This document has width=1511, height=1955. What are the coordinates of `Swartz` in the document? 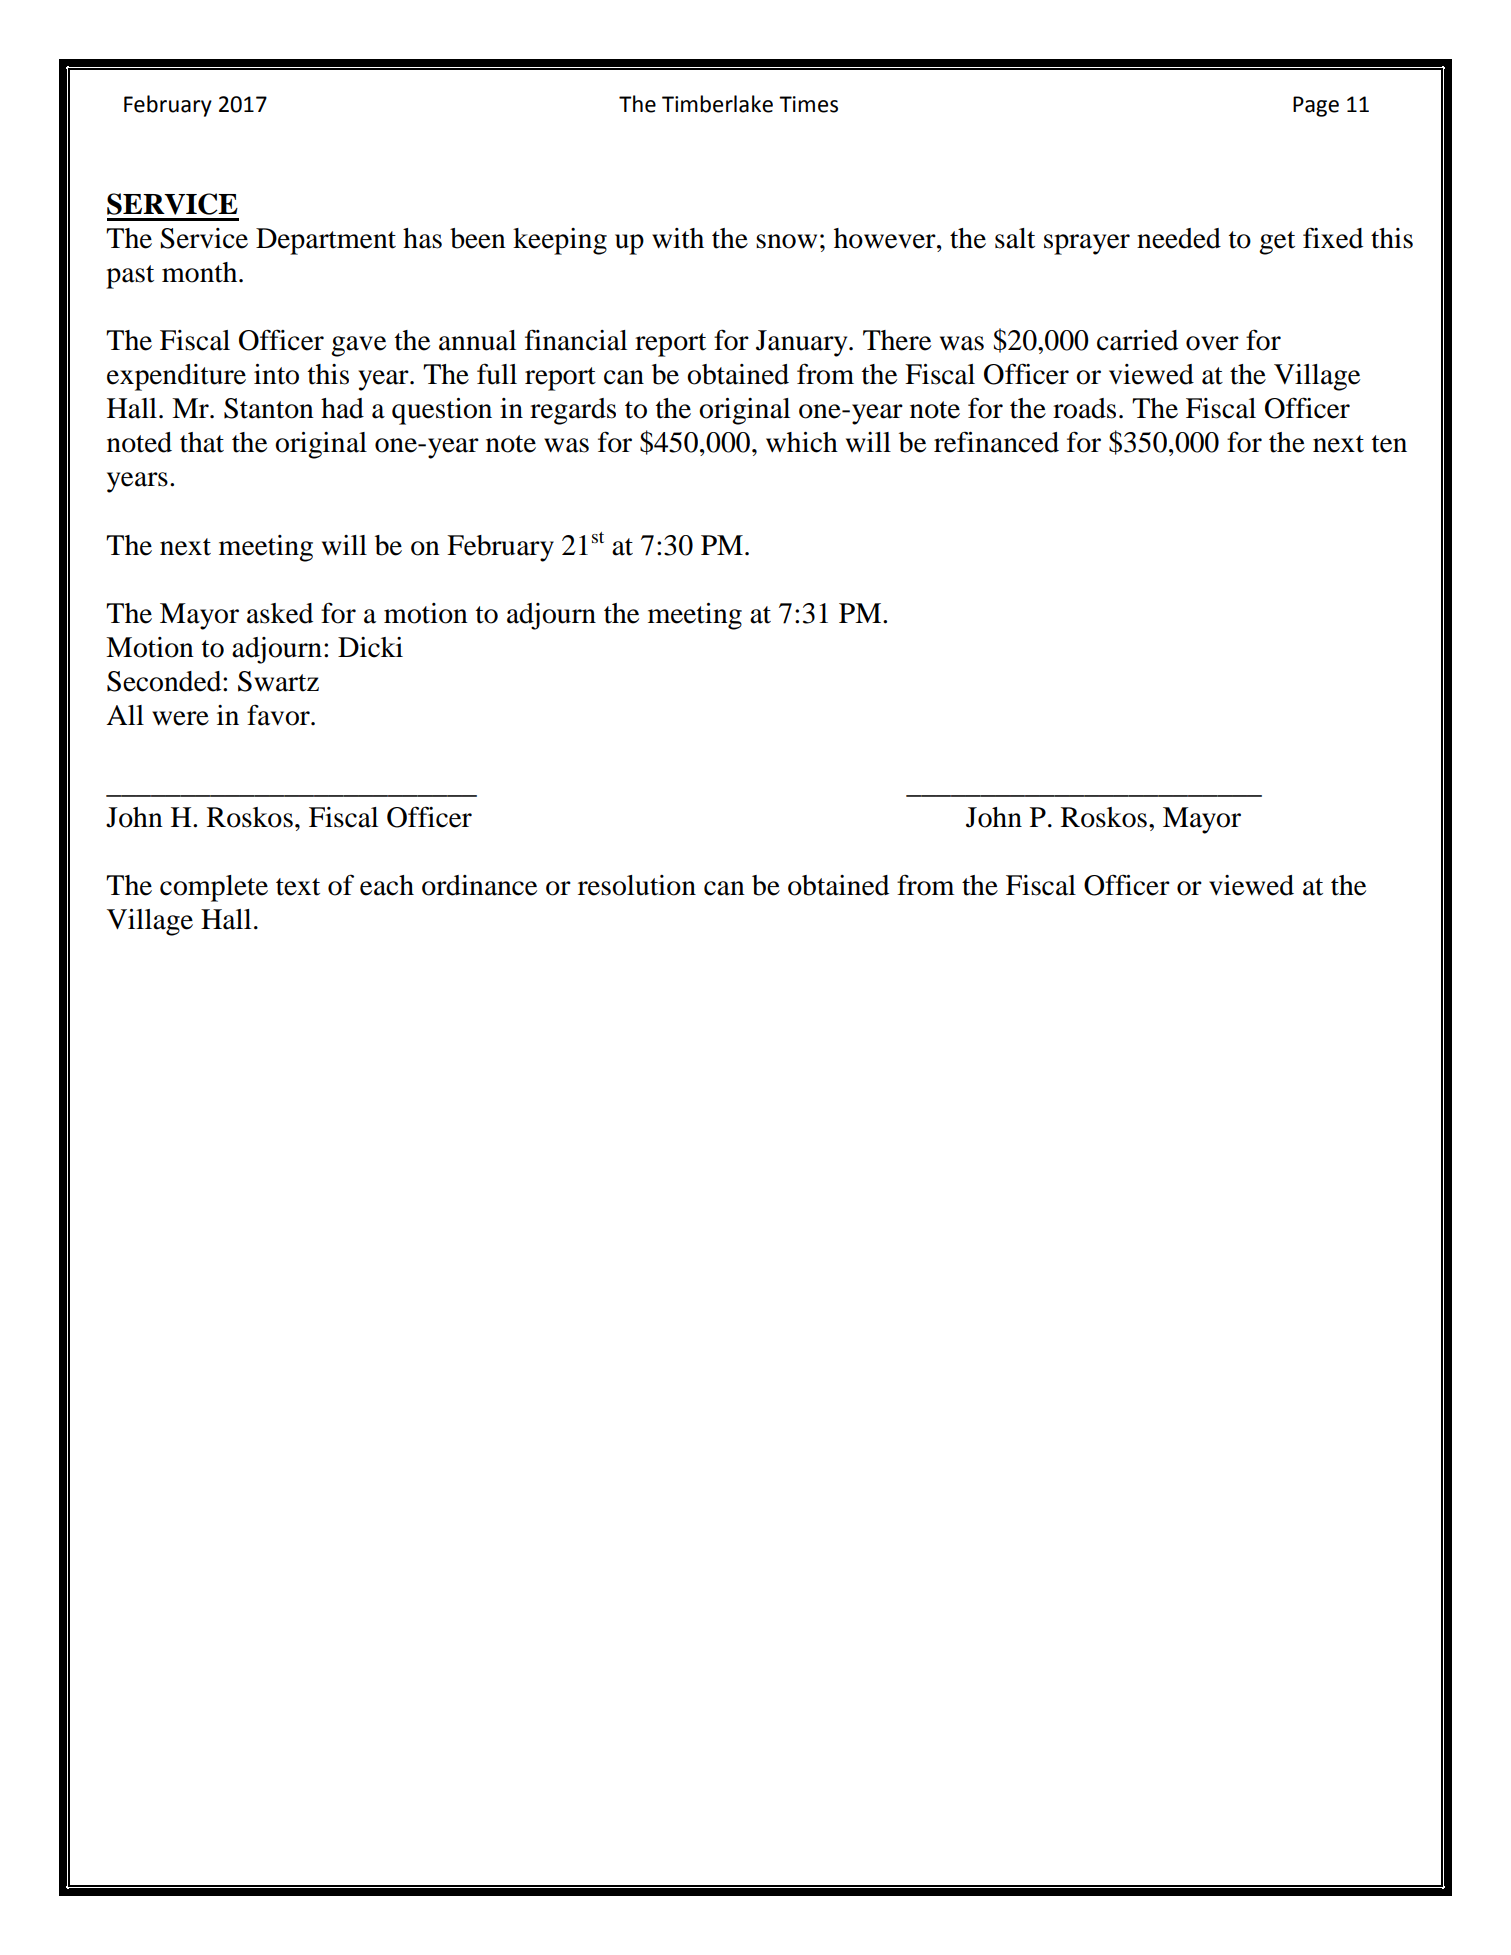 It's located at (278, 681).
